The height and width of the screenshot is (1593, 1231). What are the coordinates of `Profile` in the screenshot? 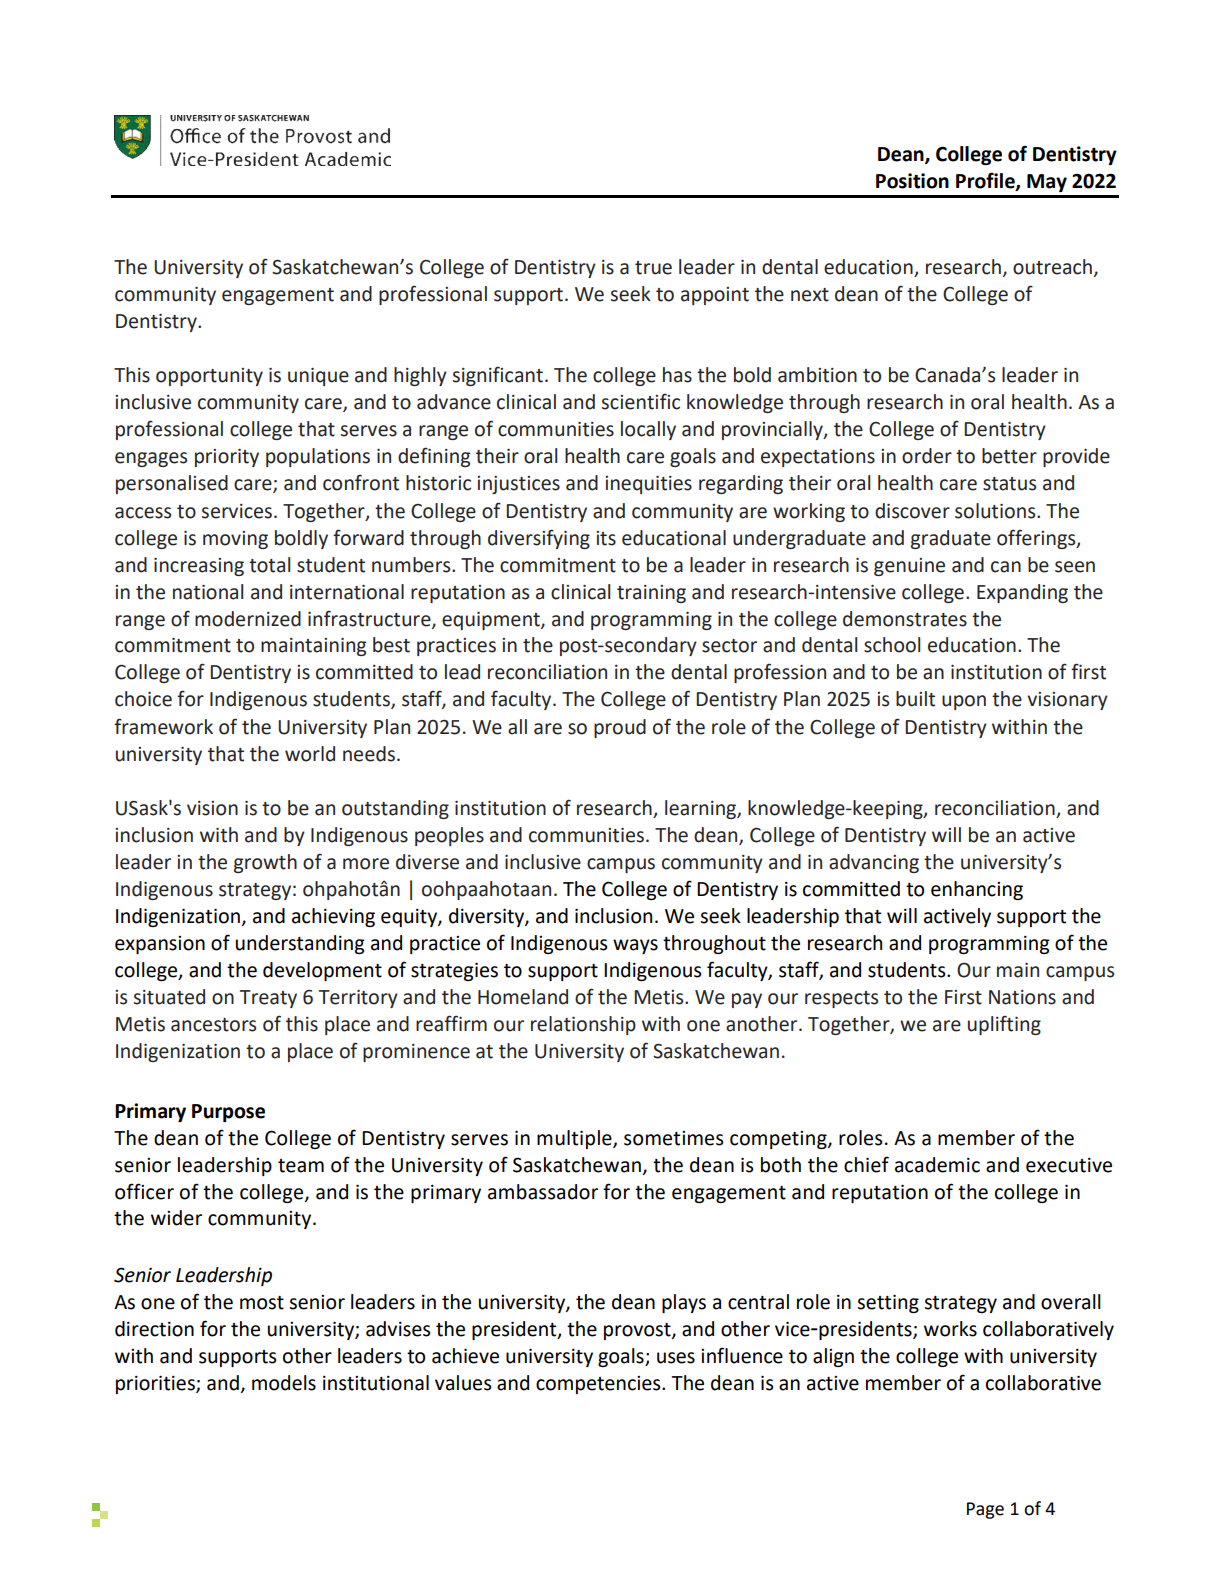 It's located at (986, 181).
